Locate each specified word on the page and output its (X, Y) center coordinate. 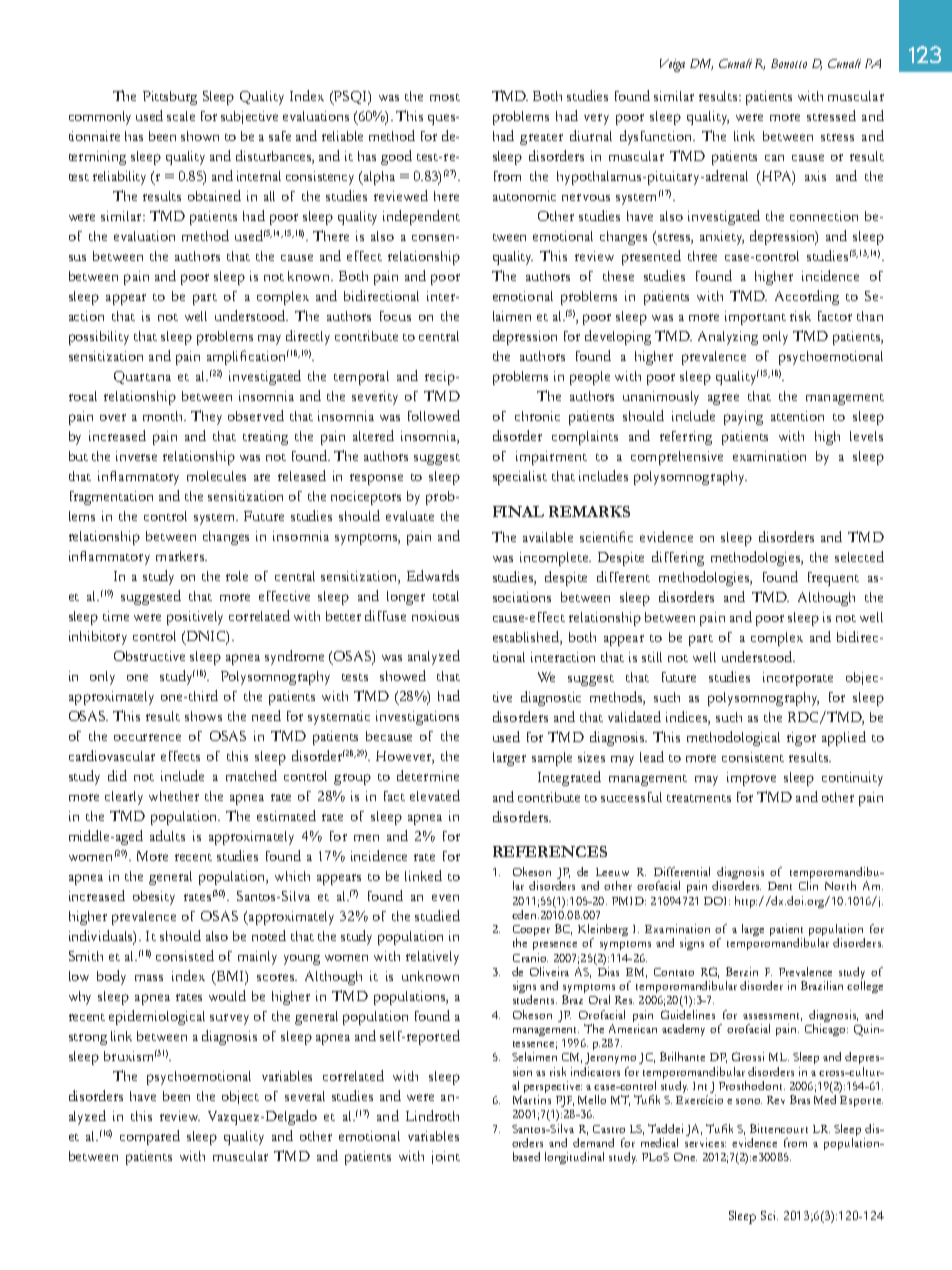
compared (150, 1137)
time (116, 616)
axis (815, 176)
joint (446, 1157)
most (445, 97)
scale (181, 116)
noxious (435, 616)
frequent (833, 579)
